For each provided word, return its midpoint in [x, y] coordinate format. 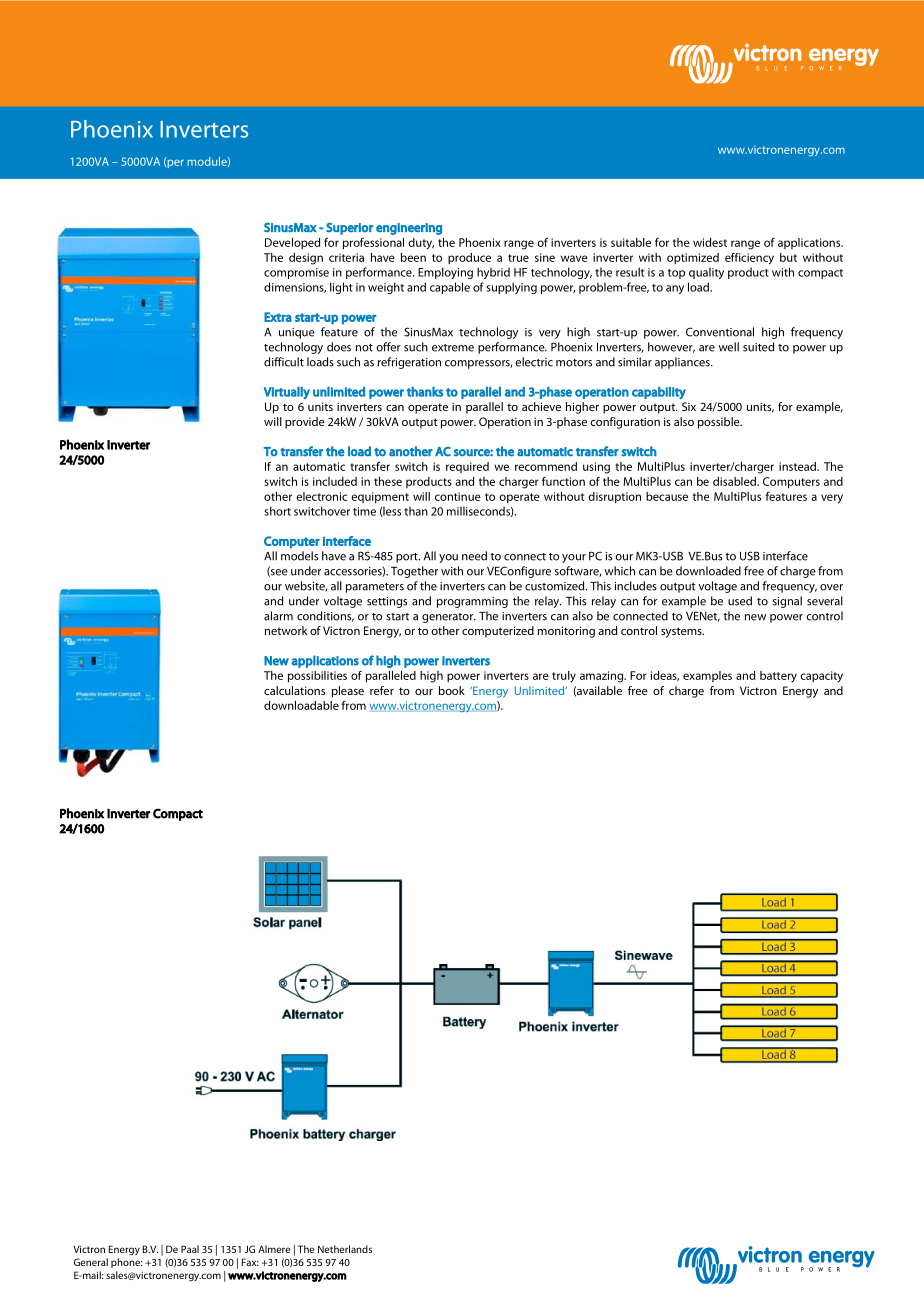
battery [778, 676]
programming [472, 602]
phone [127, 1263]
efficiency [749, 259]
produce [469, 258]
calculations [294, 690]
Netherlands [345, 1249]
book [452, 690]
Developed [292, 243]
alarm [278, 616]
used [740, 601]
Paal [190, 1249]
